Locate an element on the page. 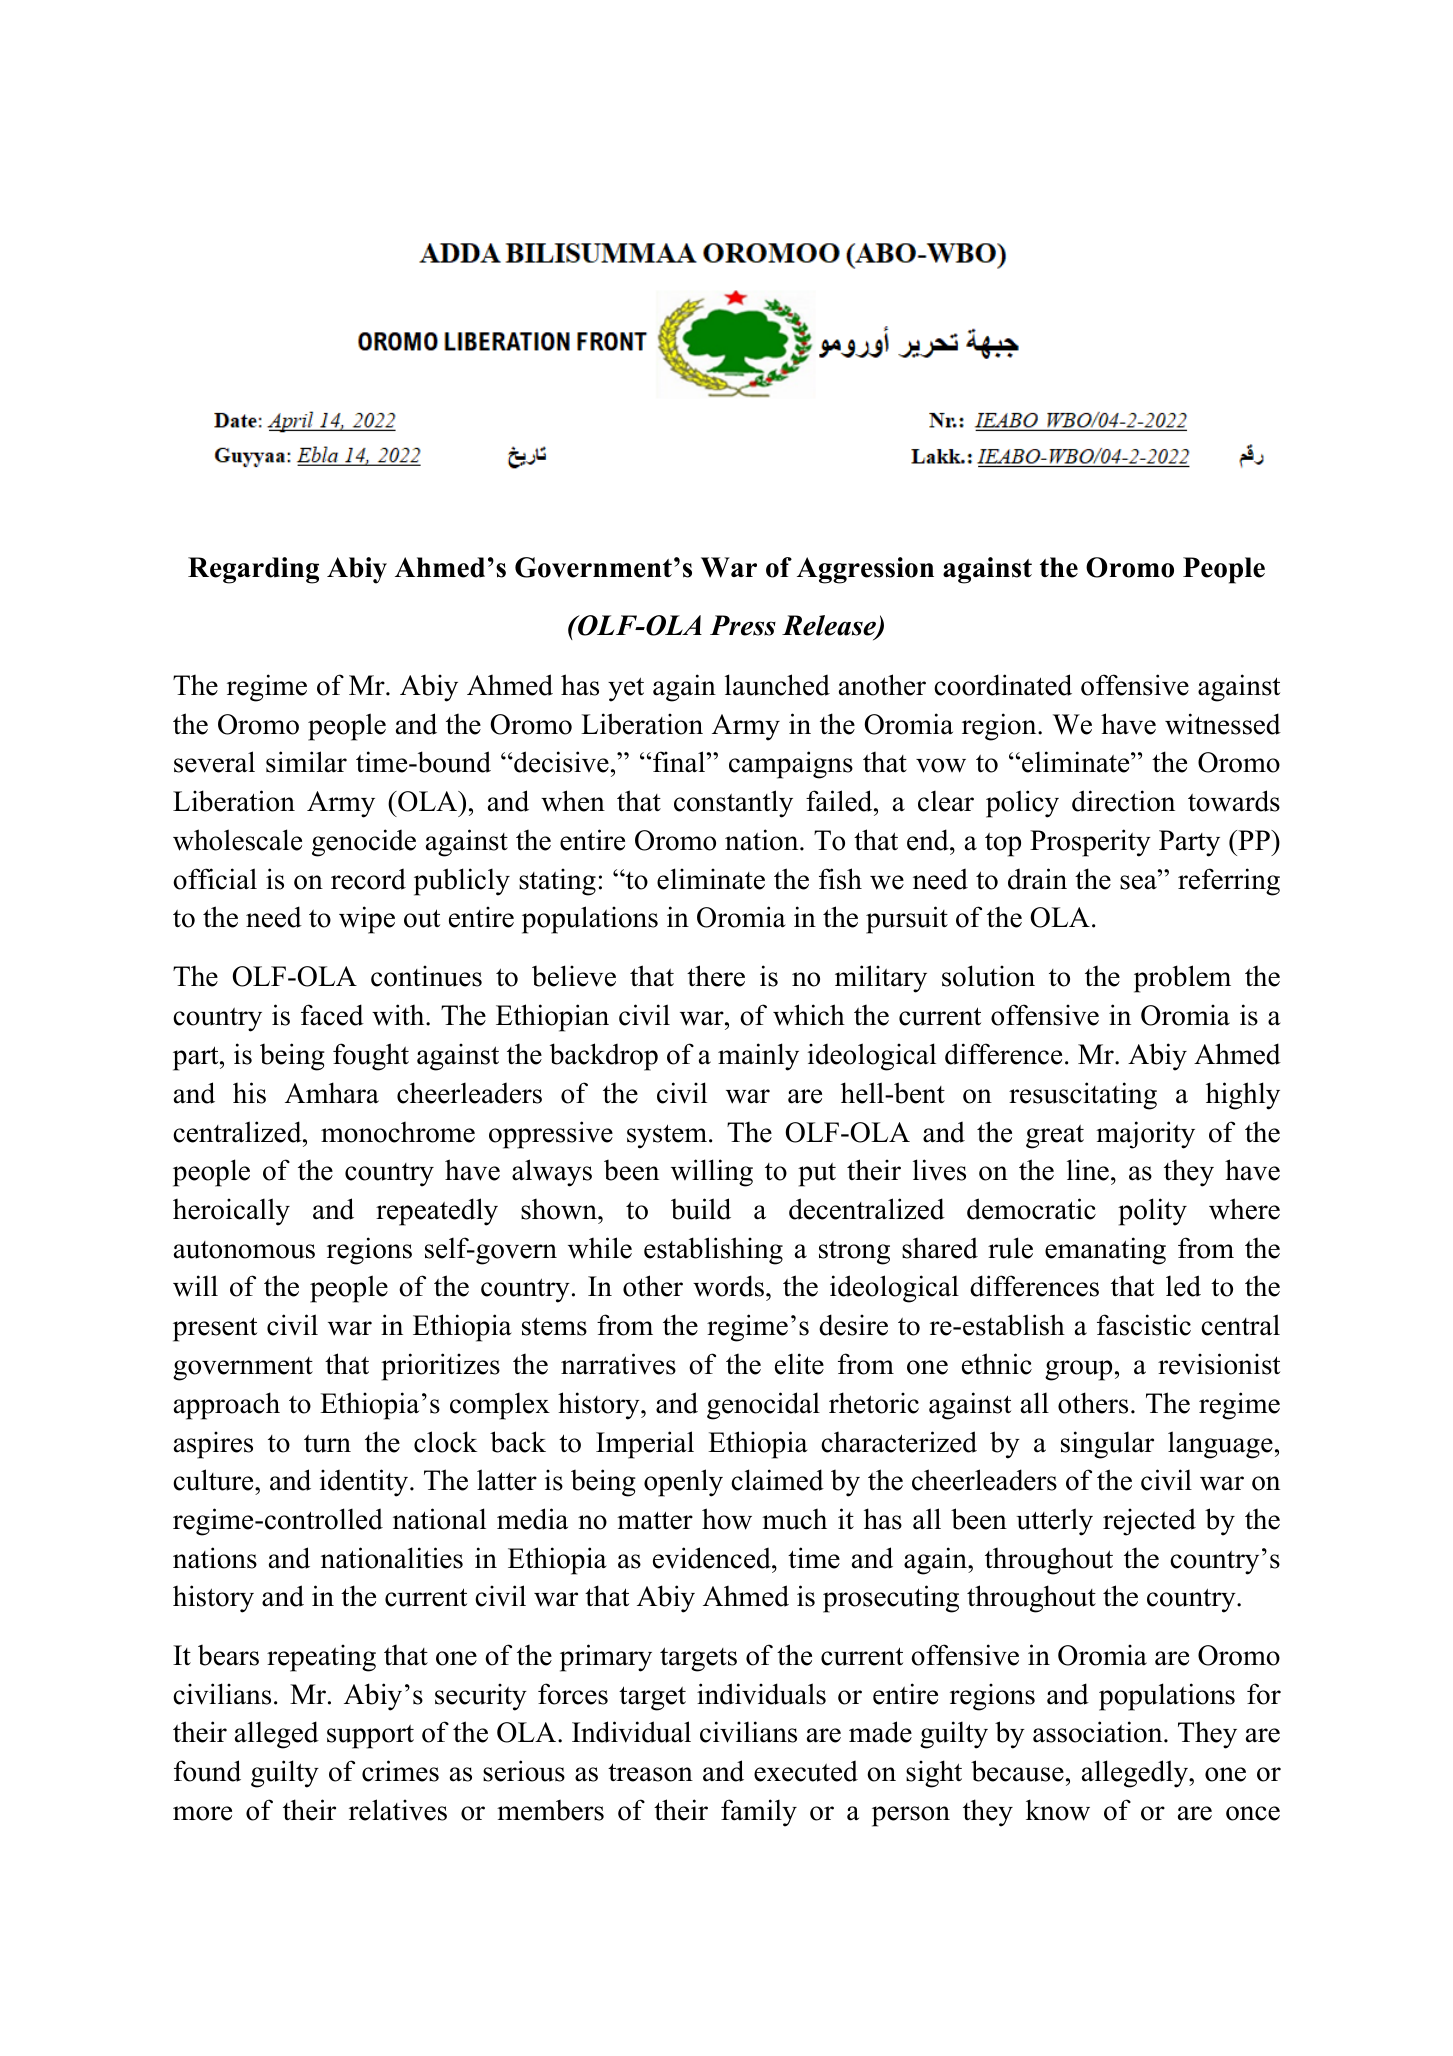 The height and width of the image is (2056, 1453). family is located at coordinates (759, 1813).
